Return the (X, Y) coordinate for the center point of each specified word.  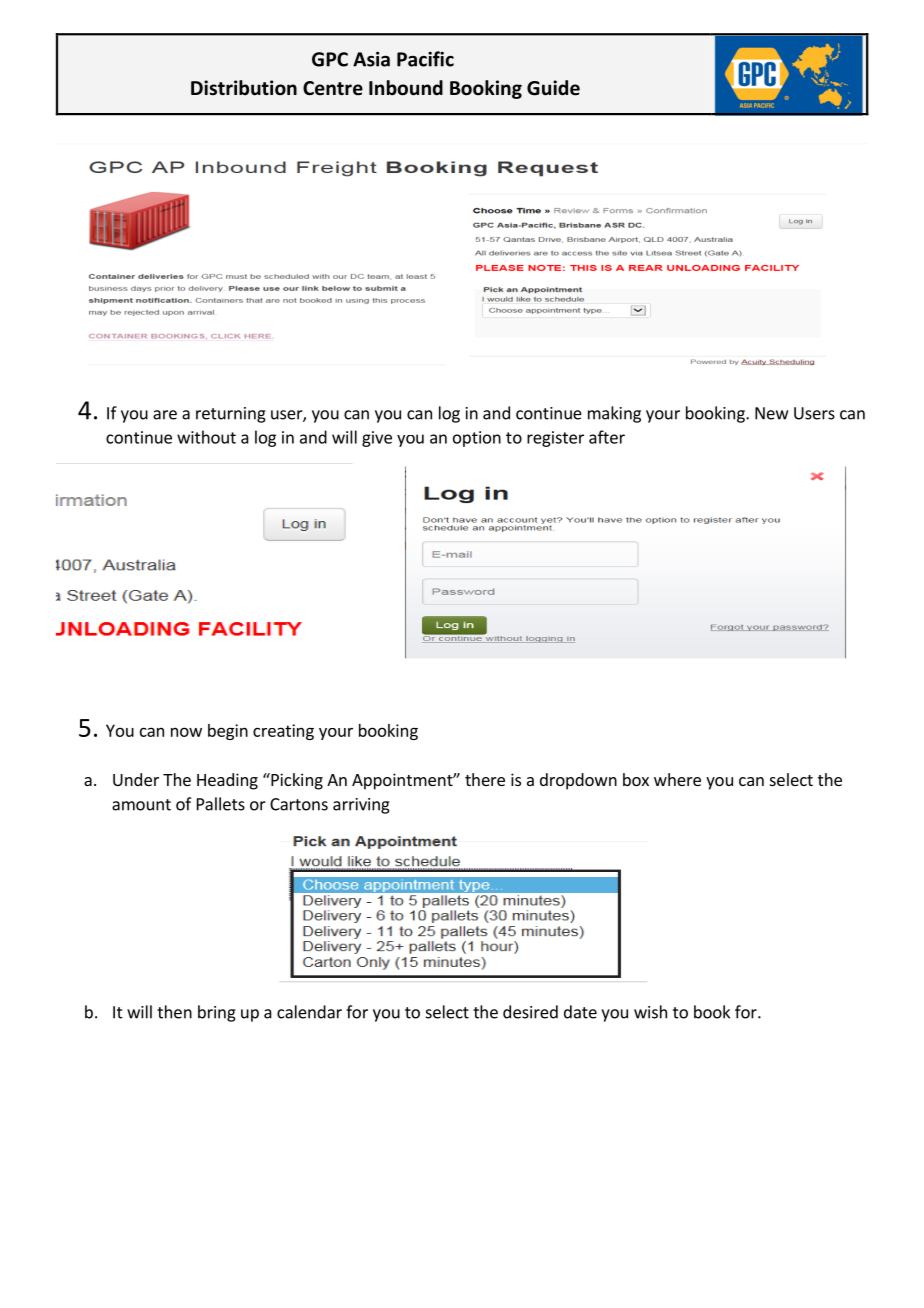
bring (217, 1013)
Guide (553, 88)
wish (650, 1012)
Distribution (244, 88)
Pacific (425, 59)
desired (530, 1012)
